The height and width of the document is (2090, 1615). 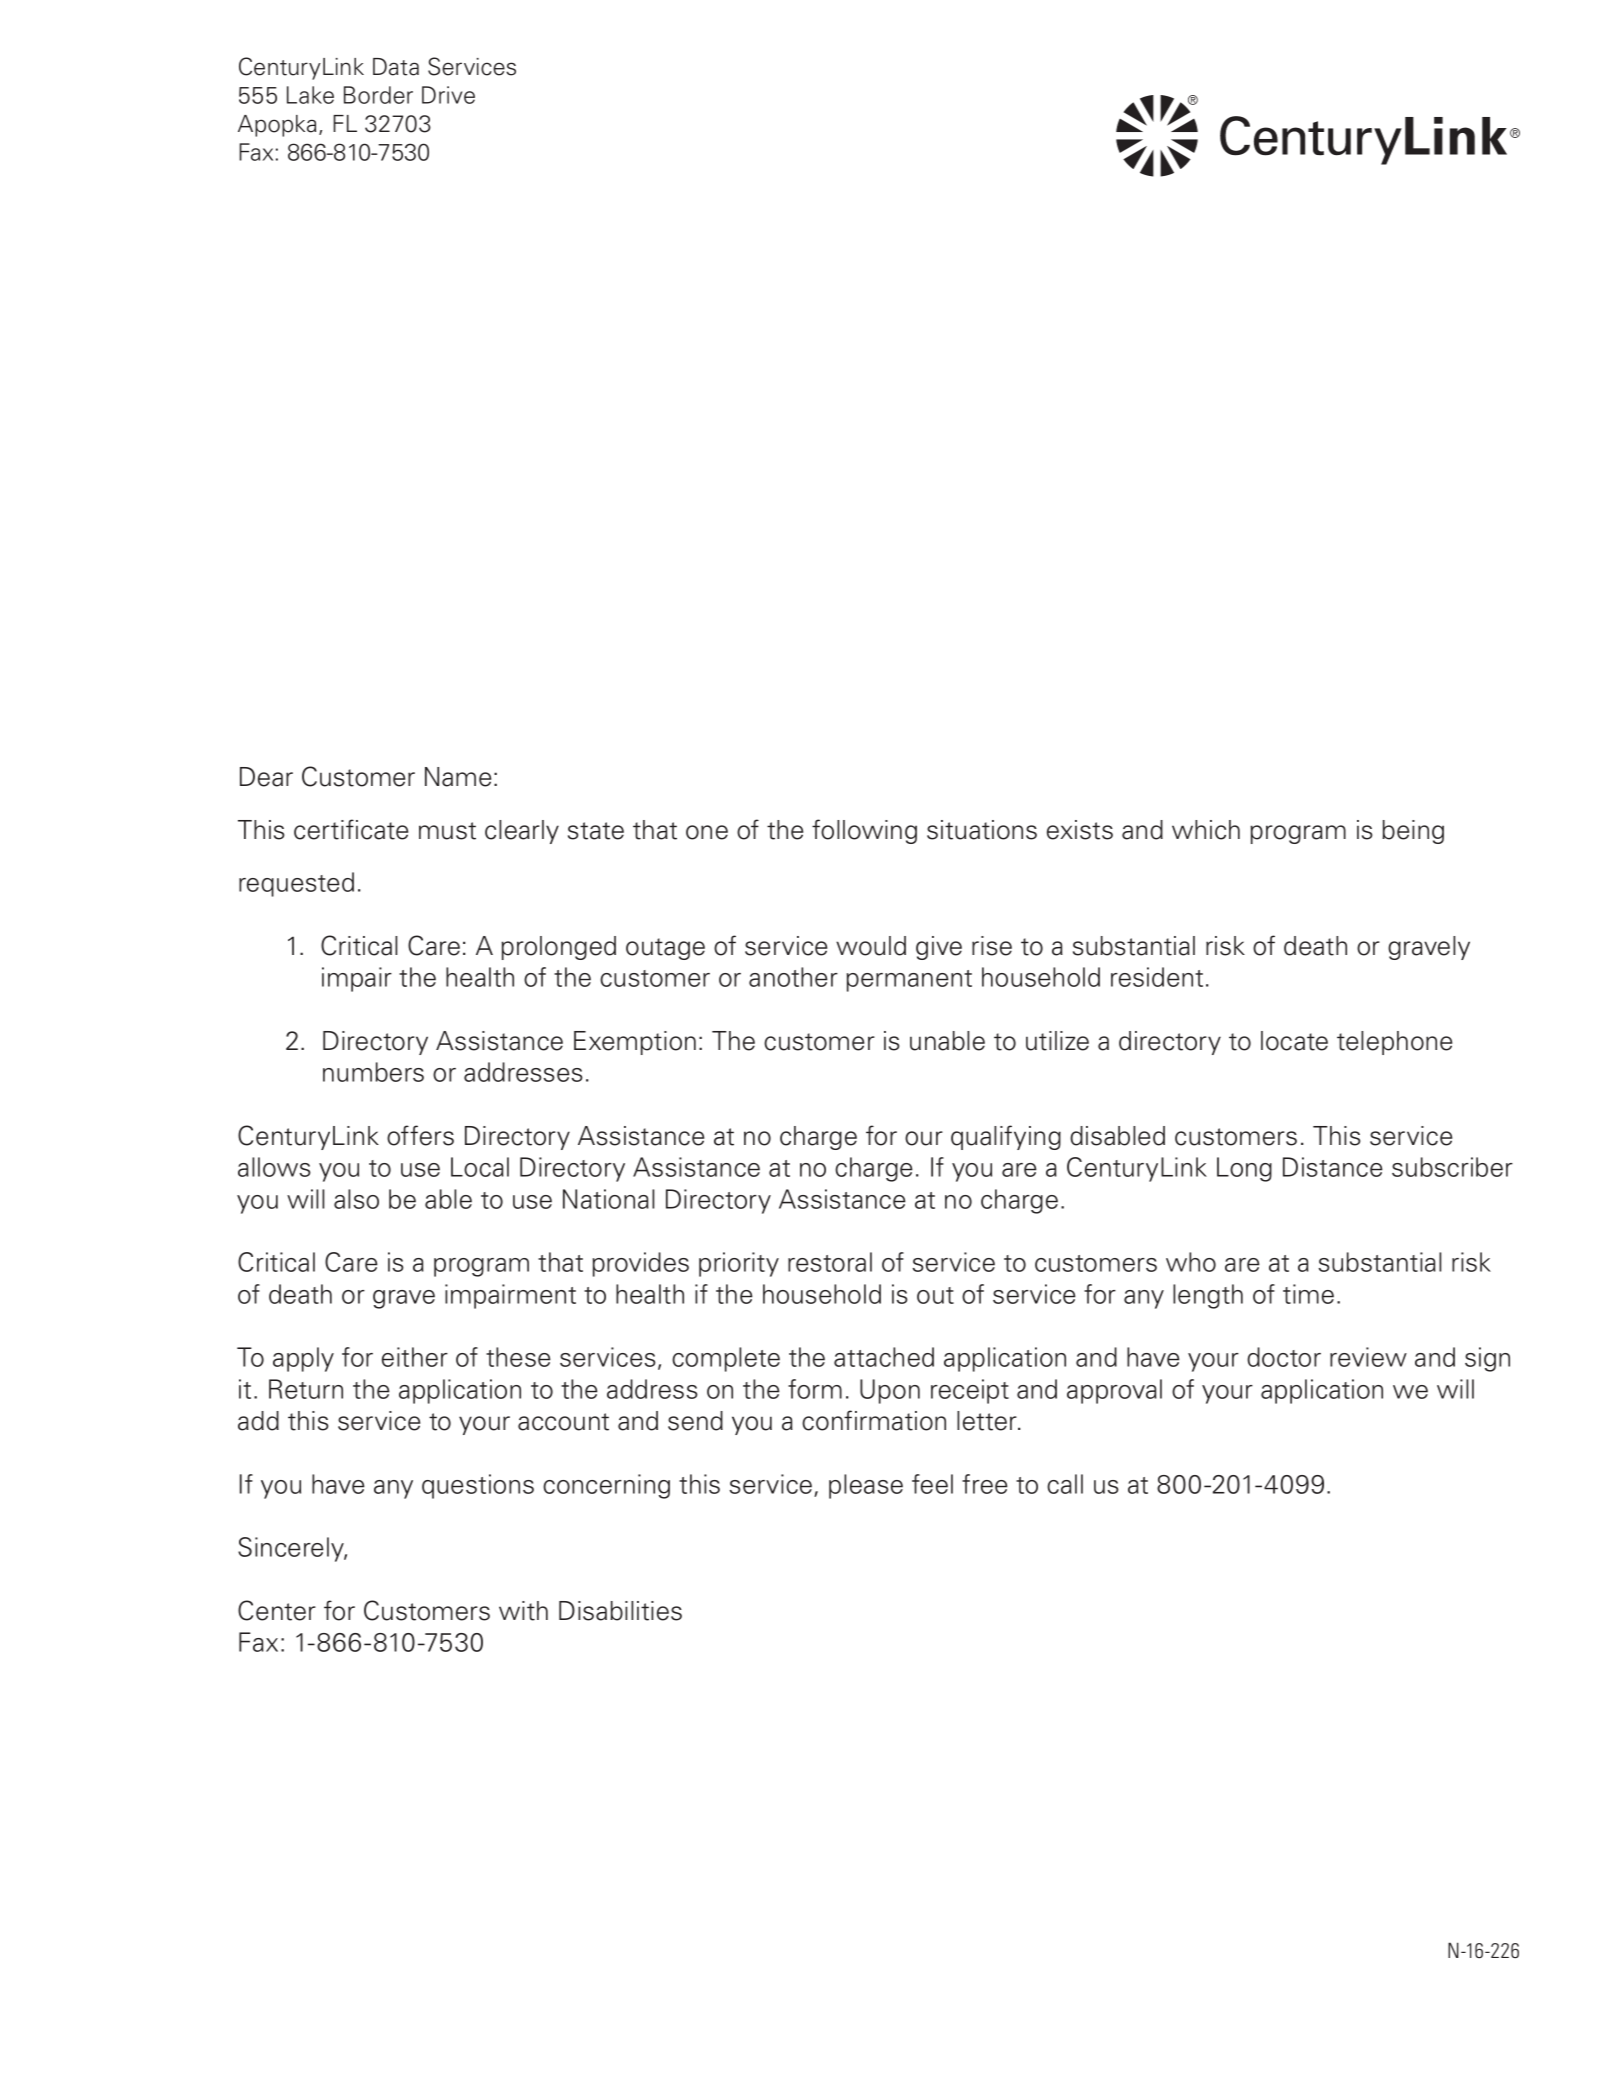 I want to click on qualifying, so click(x=1006, y=1137).
